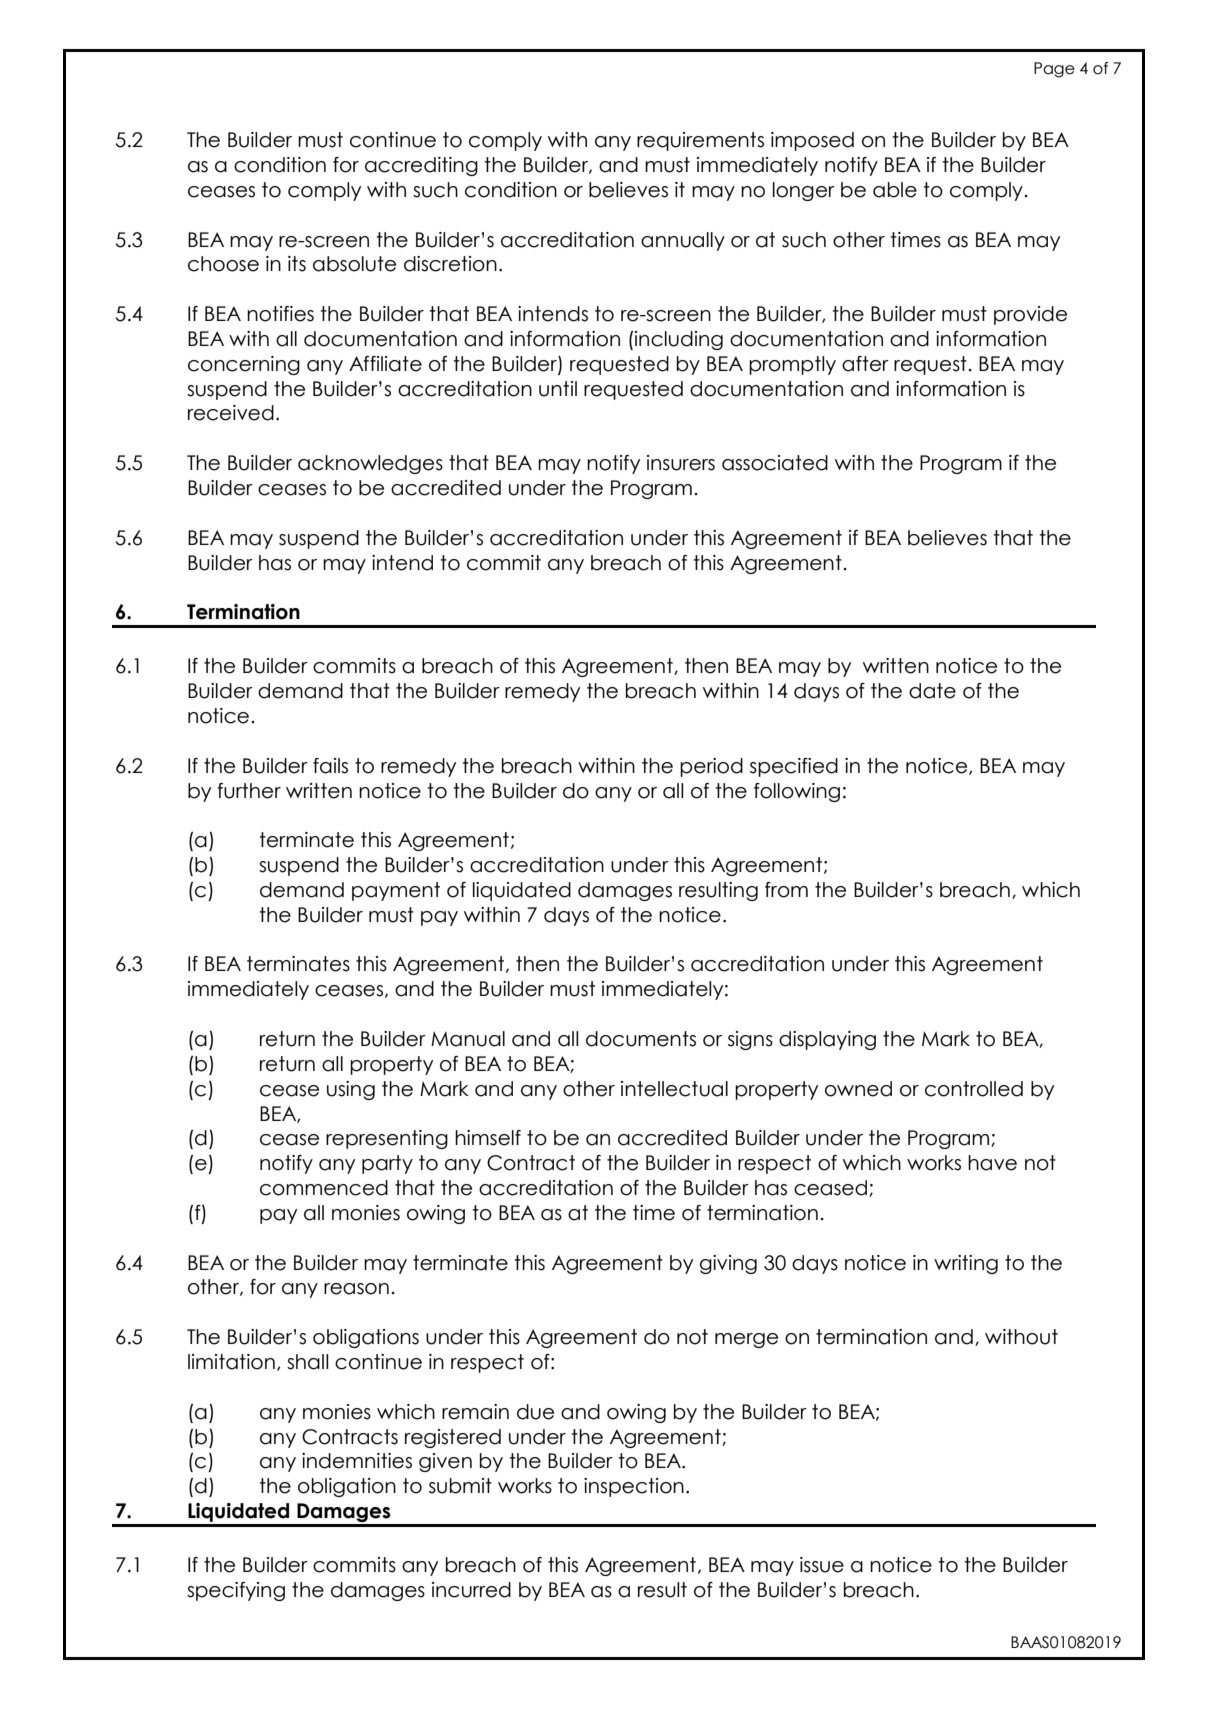 Image resolution: width=1208 pixels, height=1709 pixels. Describe the element at coordinates (700, 141) in the screenshot. I see `requirements` at that location.
